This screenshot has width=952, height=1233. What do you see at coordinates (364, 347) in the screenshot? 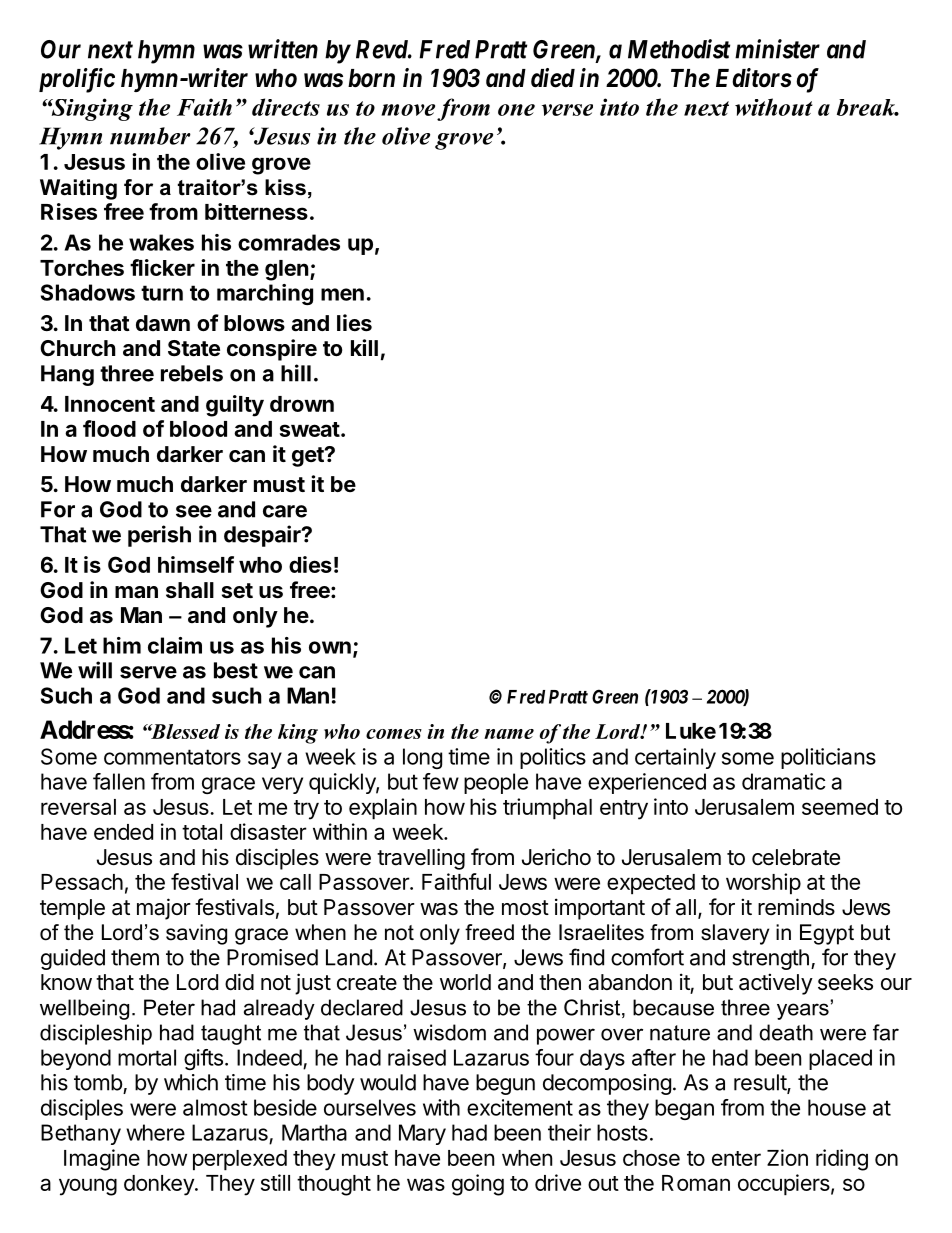
I see `kill` at bounding box center [364, 347].
